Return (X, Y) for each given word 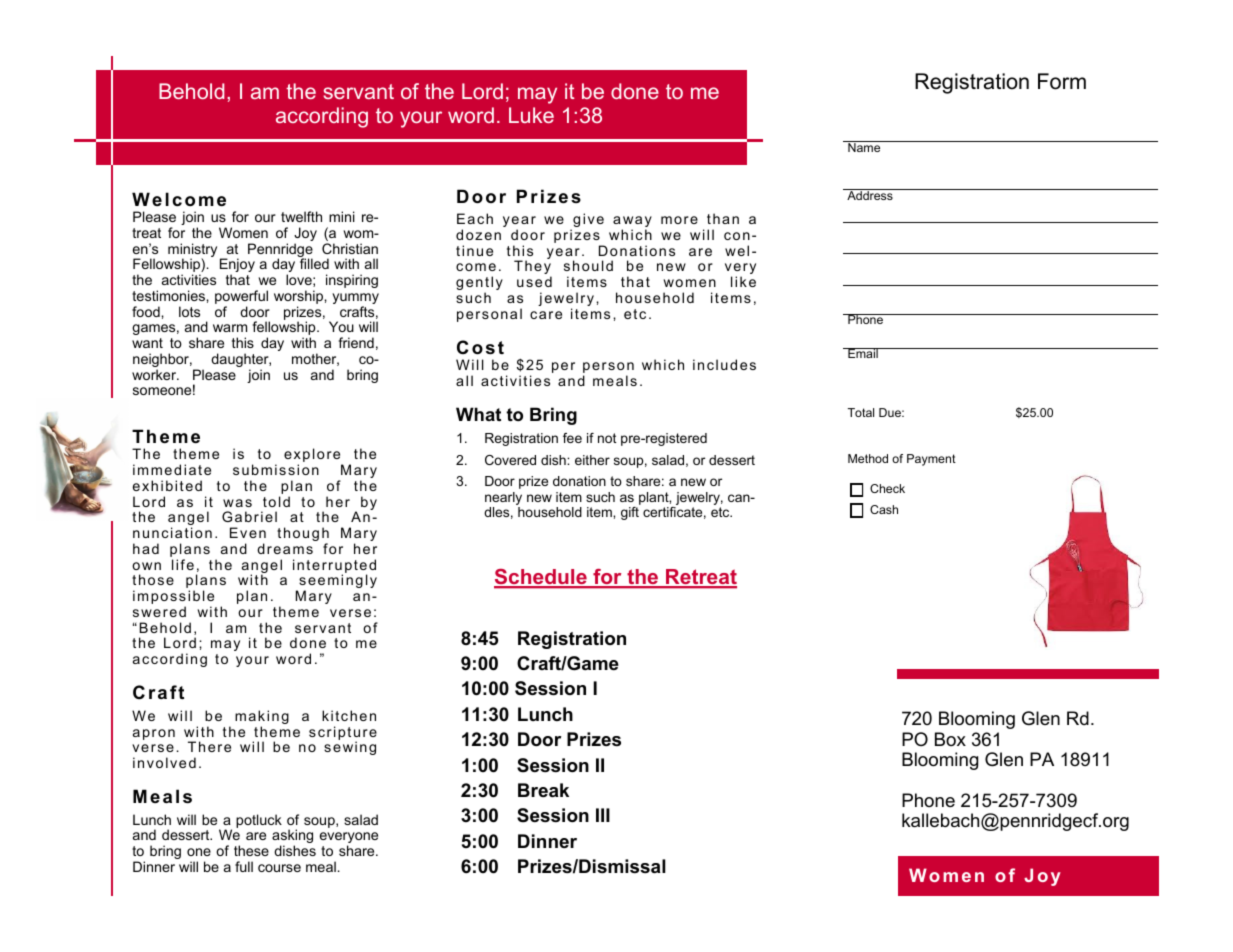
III (603, 815)
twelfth (301, 216)
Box (950, 739)
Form (1062, 81)
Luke (531, 115)
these (251, 850)
